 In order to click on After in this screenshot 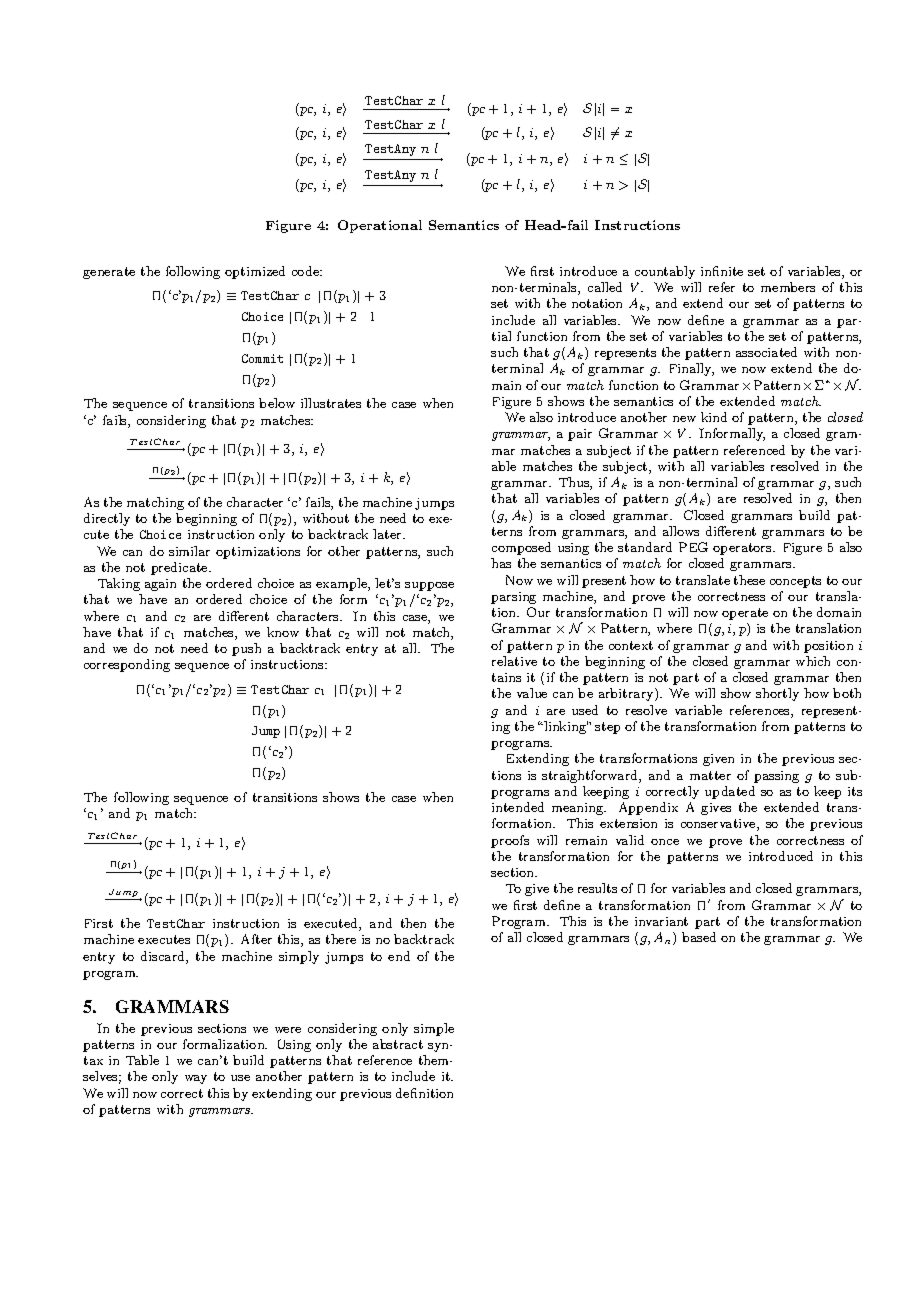, I will do `click(256, 939)`.
